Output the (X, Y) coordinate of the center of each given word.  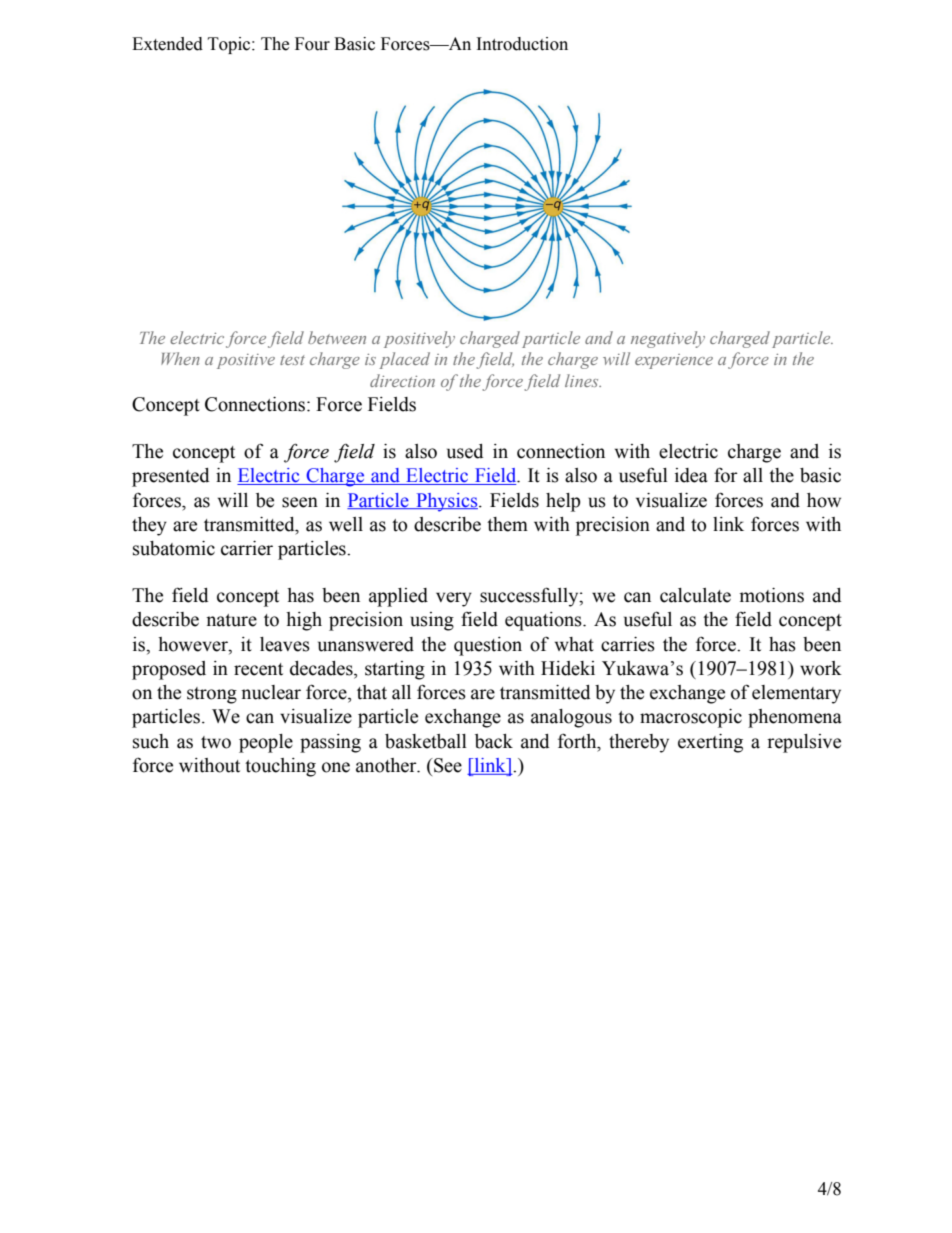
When (180, 358)
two (216, 742)
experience (674, 361)
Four (312, 44)
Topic (230, 45)
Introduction (522, 44)
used (465, 451)
